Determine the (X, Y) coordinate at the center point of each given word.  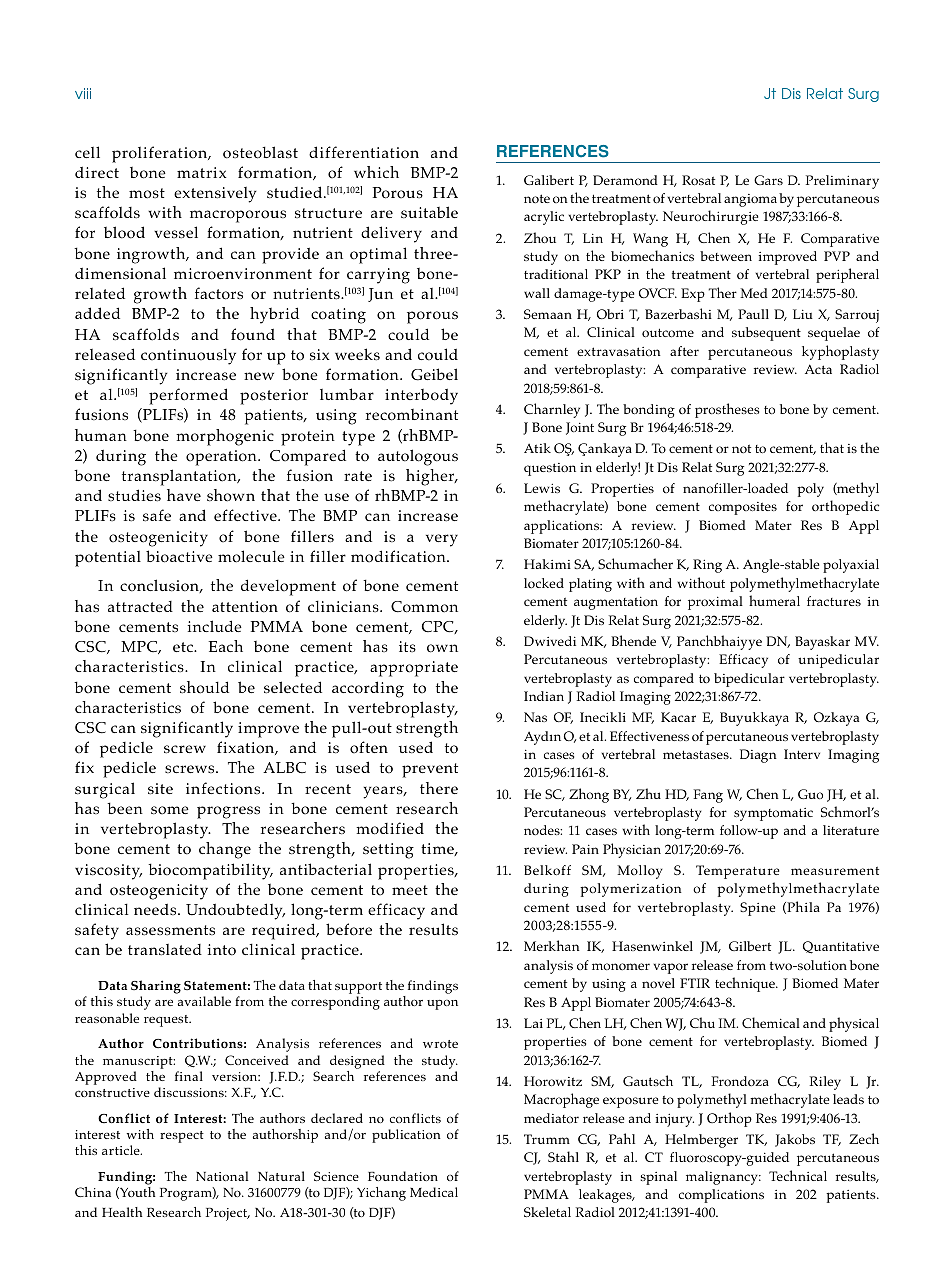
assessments (170, 930)
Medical (434, 1192)
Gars (768, 180)
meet (410, 890)
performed (188, 396)
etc (184, 647)
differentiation (364, 152)
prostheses (727, 410)
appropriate (414, 669)
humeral (774, 600)
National (222, 1176)
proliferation (161, 154)
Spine (757, 909)
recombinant (412, 415)
